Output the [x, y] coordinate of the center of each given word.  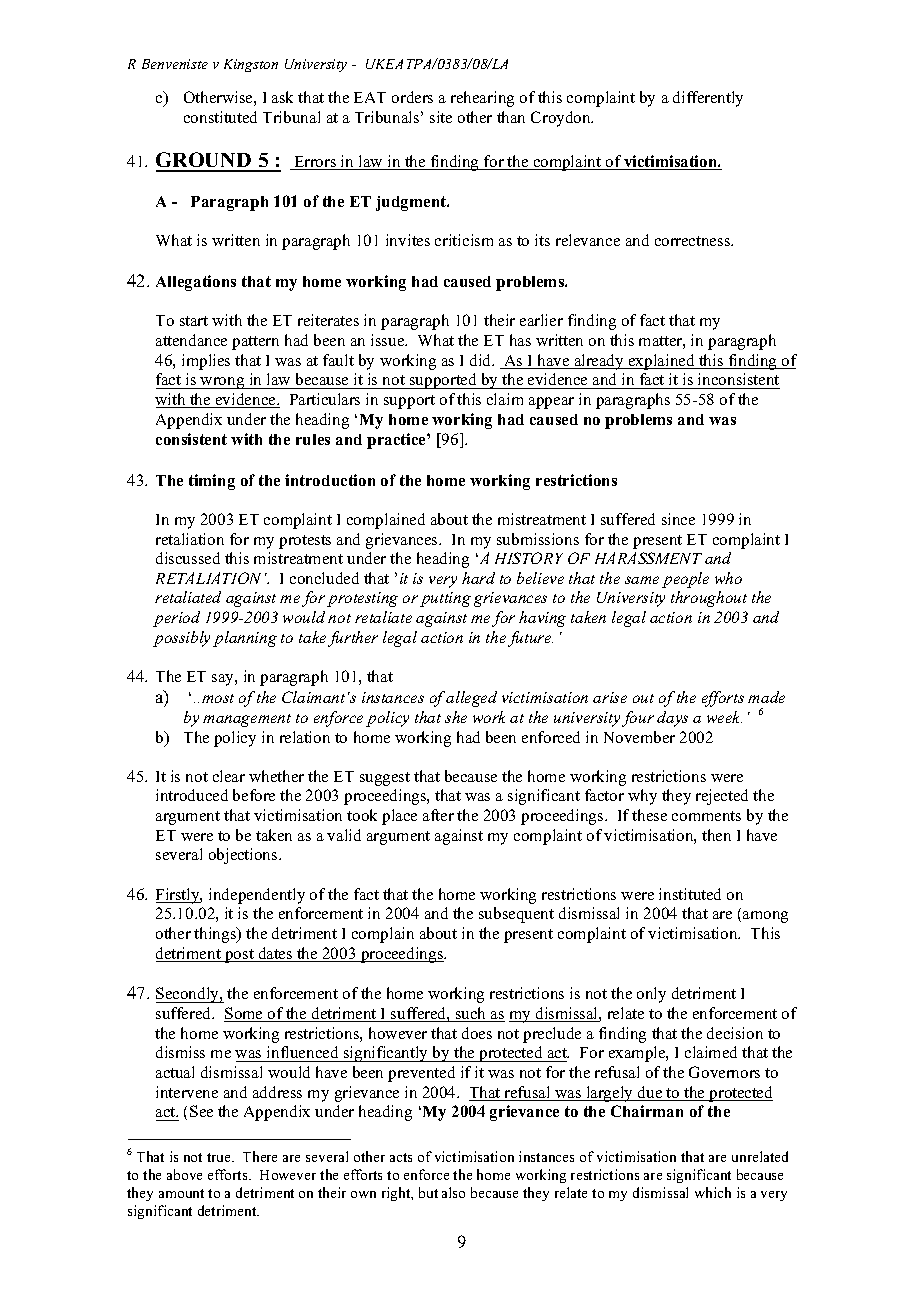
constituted [220, 117]
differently [708, 99]
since [678, 519]
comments [706, 816]
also [453, 1192]
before [254, 795]
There [260, 1156]
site [441, 117]
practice [397, 441]
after [438, 815]
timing [212, 482]
